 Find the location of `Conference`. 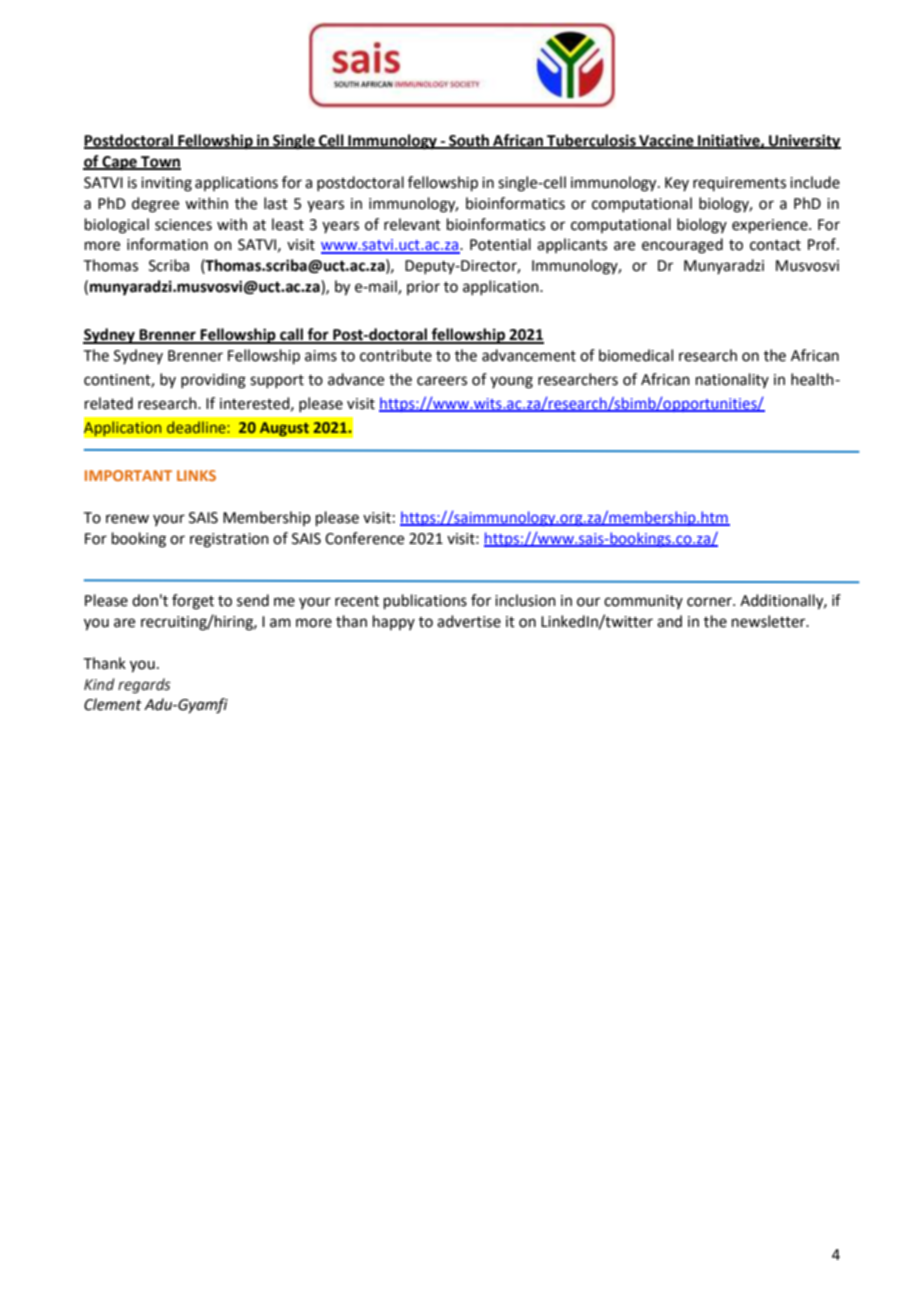

Conference is located at coordinates (364, 538).
